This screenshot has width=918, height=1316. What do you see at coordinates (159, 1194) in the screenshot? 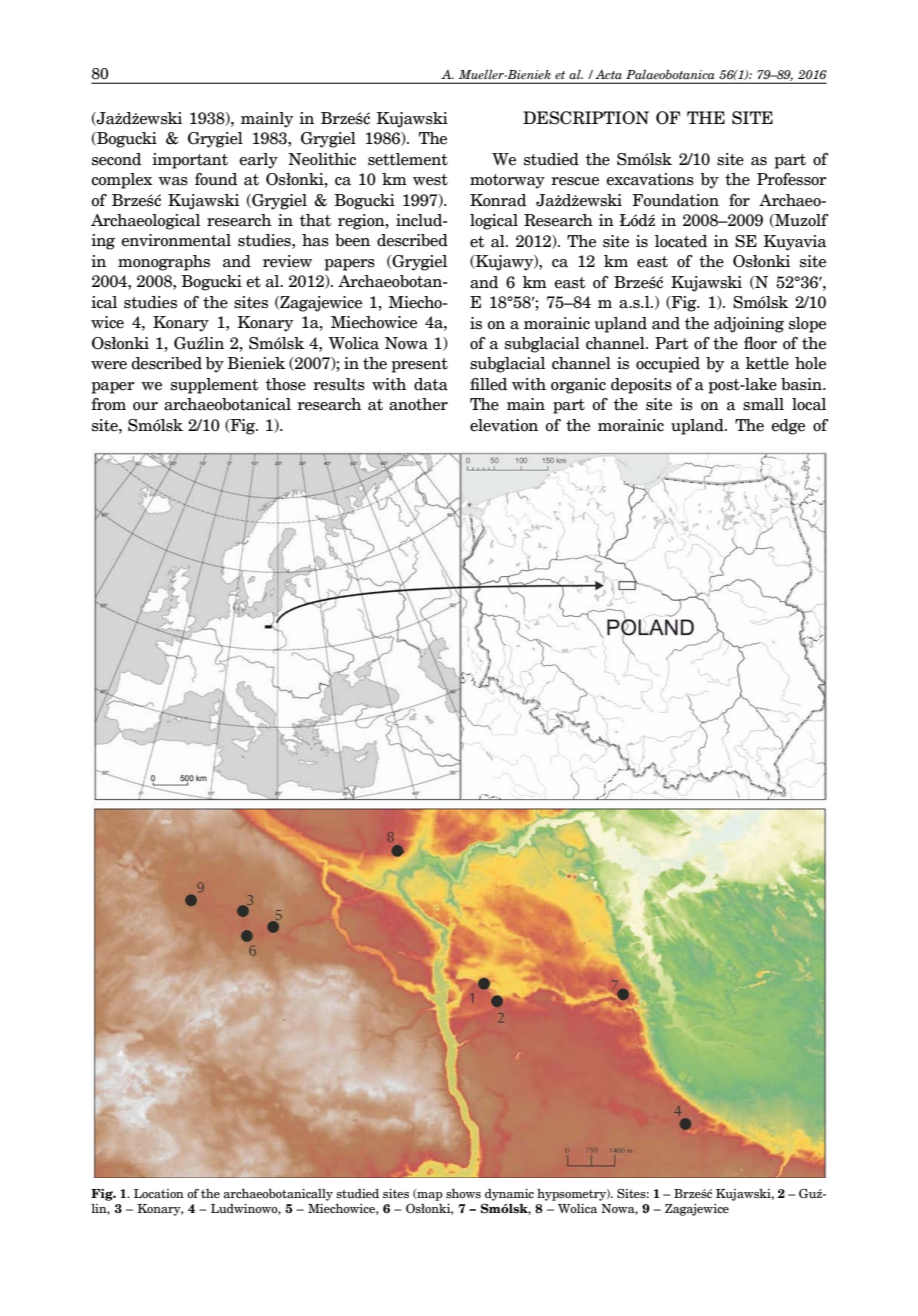
I see `Location` at bounding box center [159, 1194].
